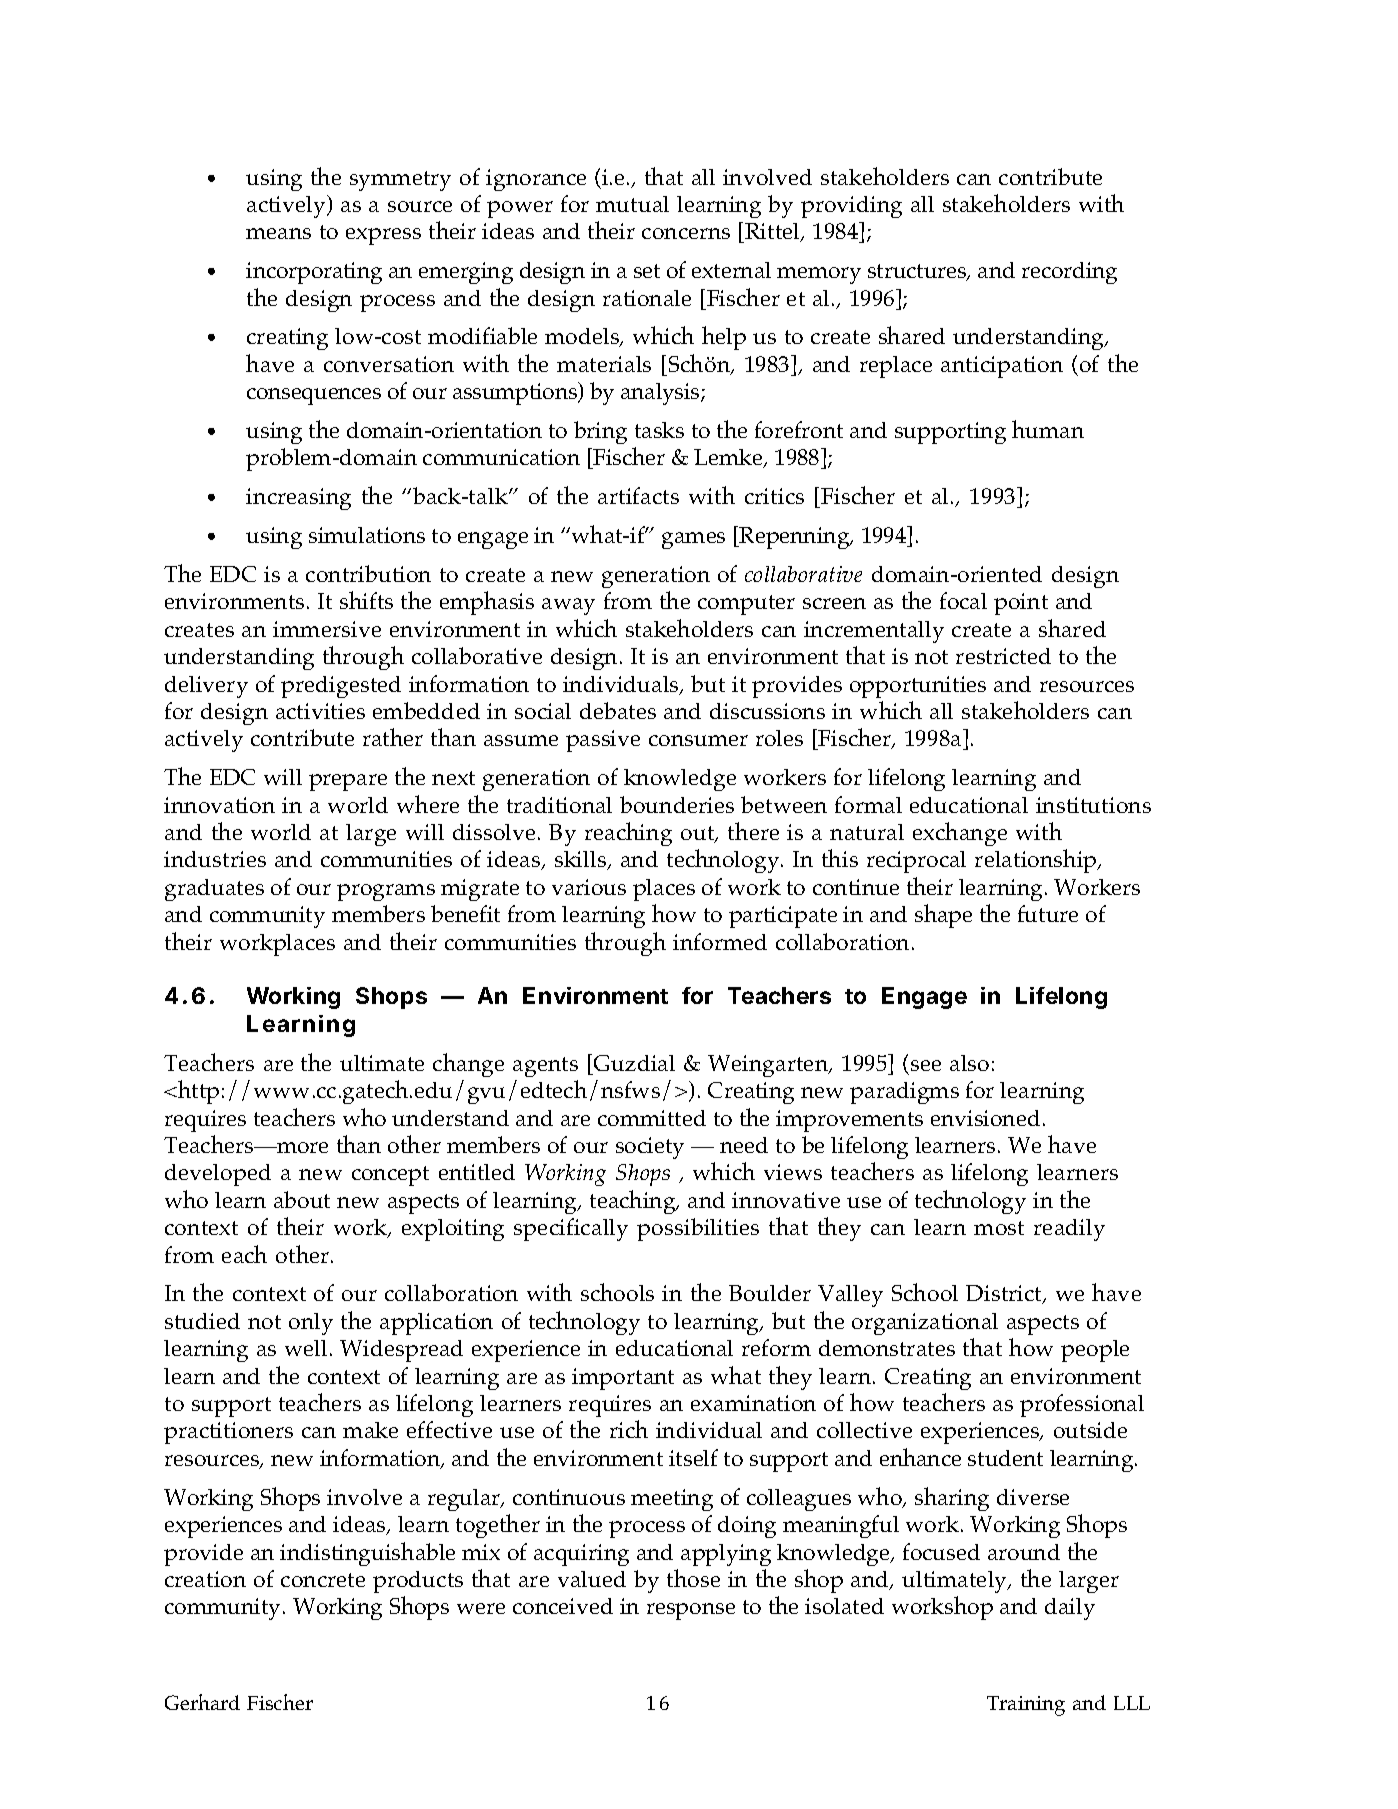 The height and width of the screenshot is (1809, 1398). I want to click on future, so click(1048, 913).
